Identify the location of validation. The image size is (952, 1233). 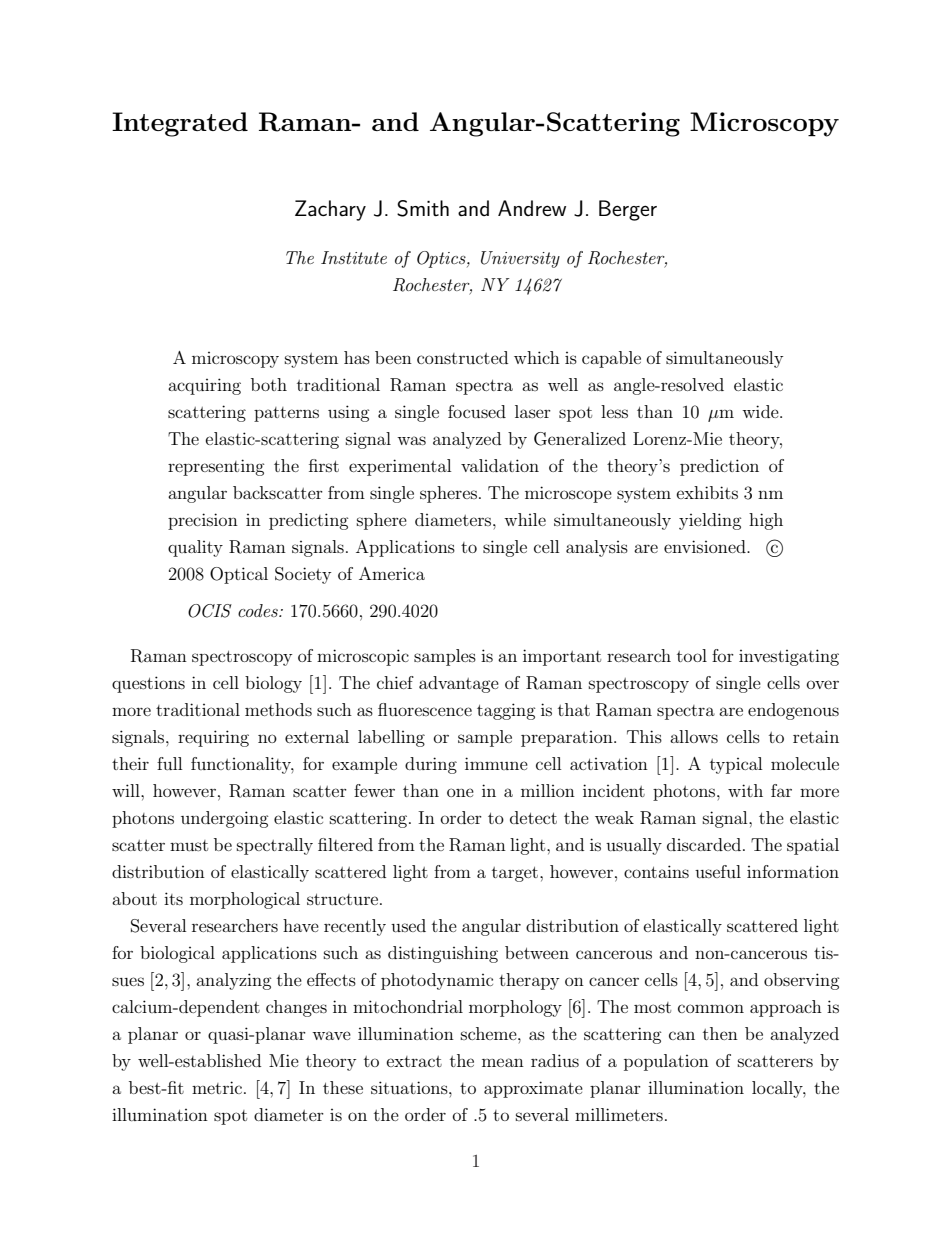
(500, 465).
